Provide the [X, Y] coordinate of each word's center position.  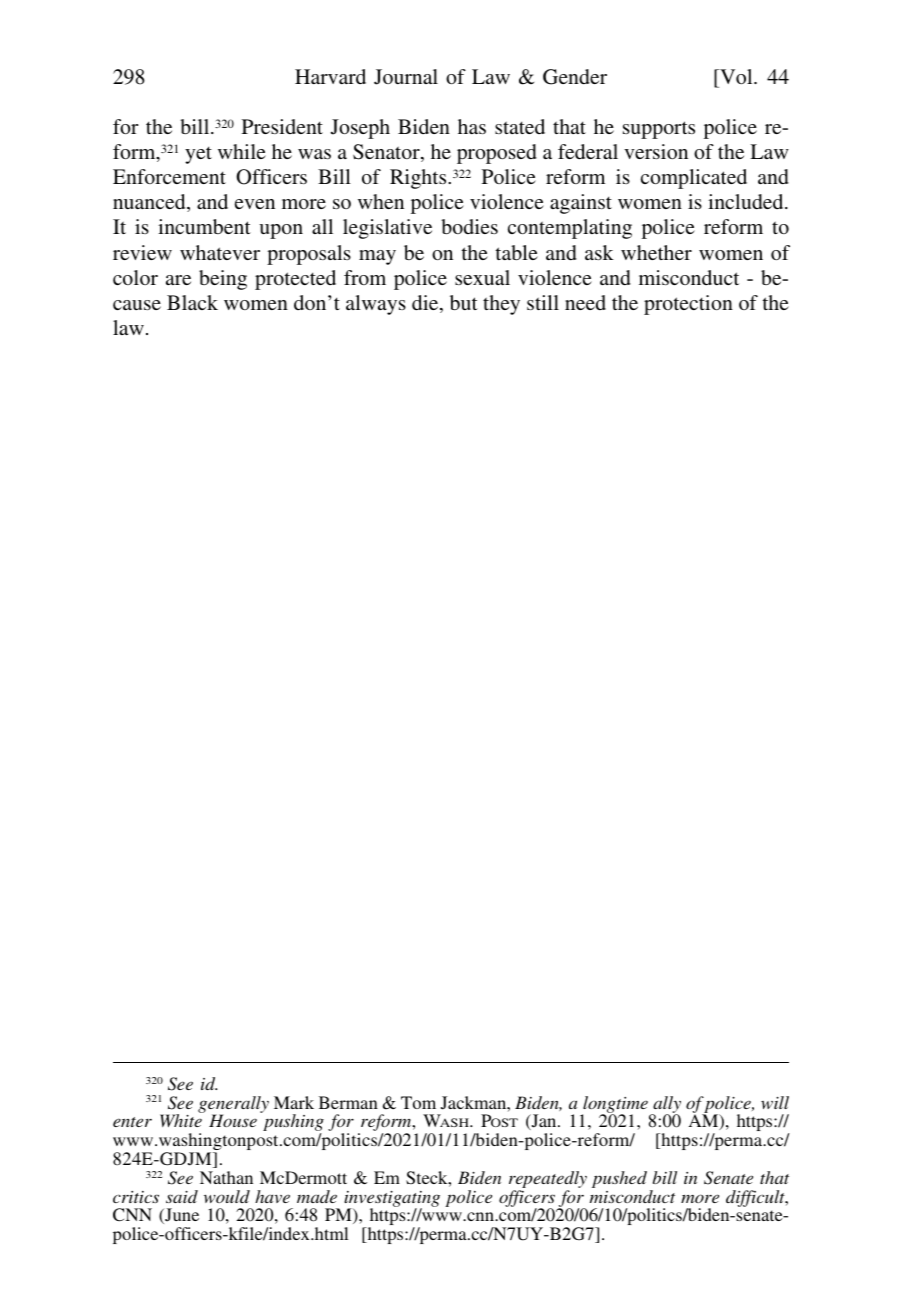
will [775, 1102]
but [464, 302]
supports [659, 130]
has [472, 126]
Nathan [226, 1177]
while [242, 151]
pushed [619, 1179]
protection [688, 305]
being [223, 280]
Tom [418, 1102]
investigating [392, 1200]
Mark [294, 1102]
